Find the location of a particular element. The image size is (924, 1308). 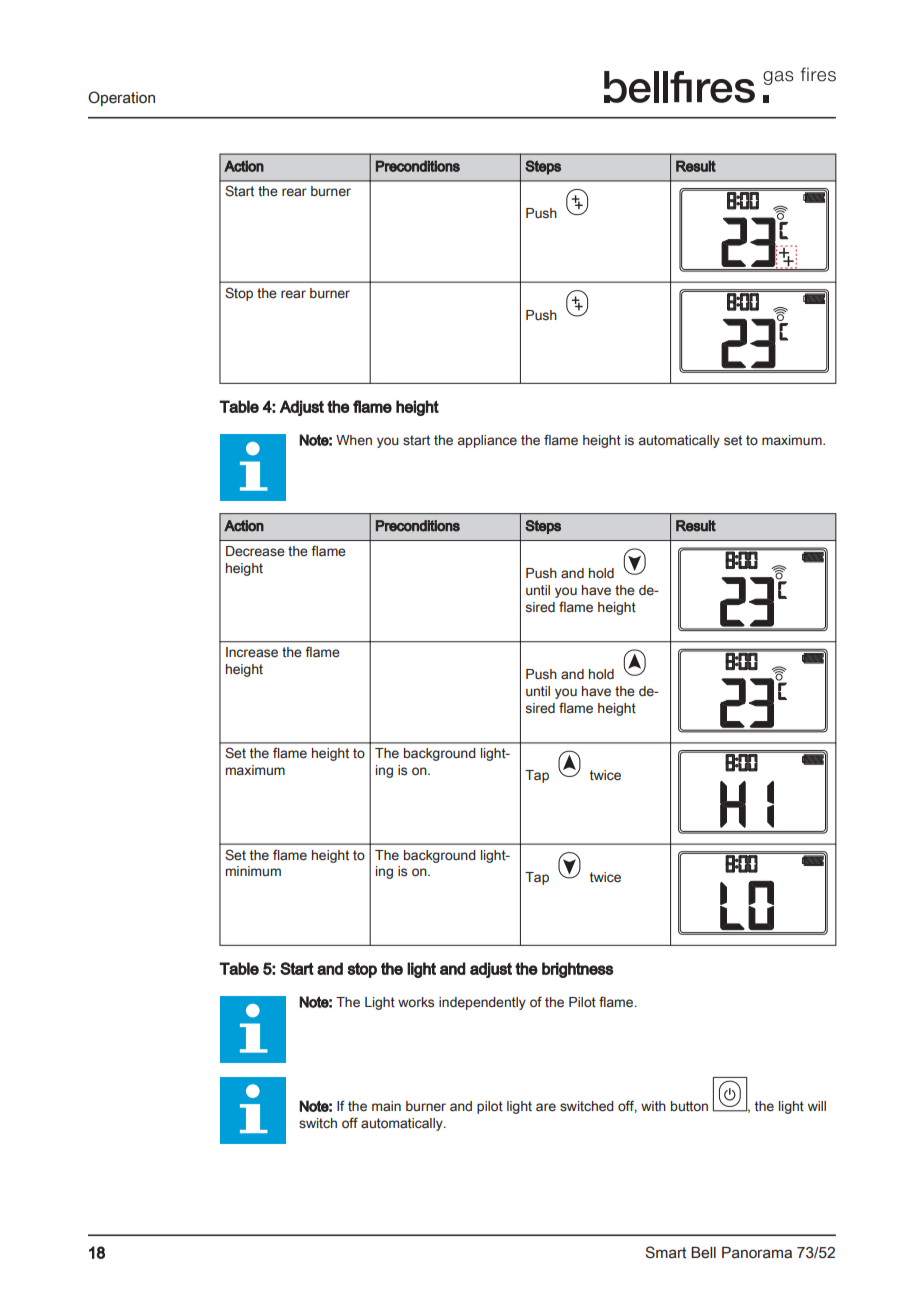

When is located at coordinates (354, 440).
